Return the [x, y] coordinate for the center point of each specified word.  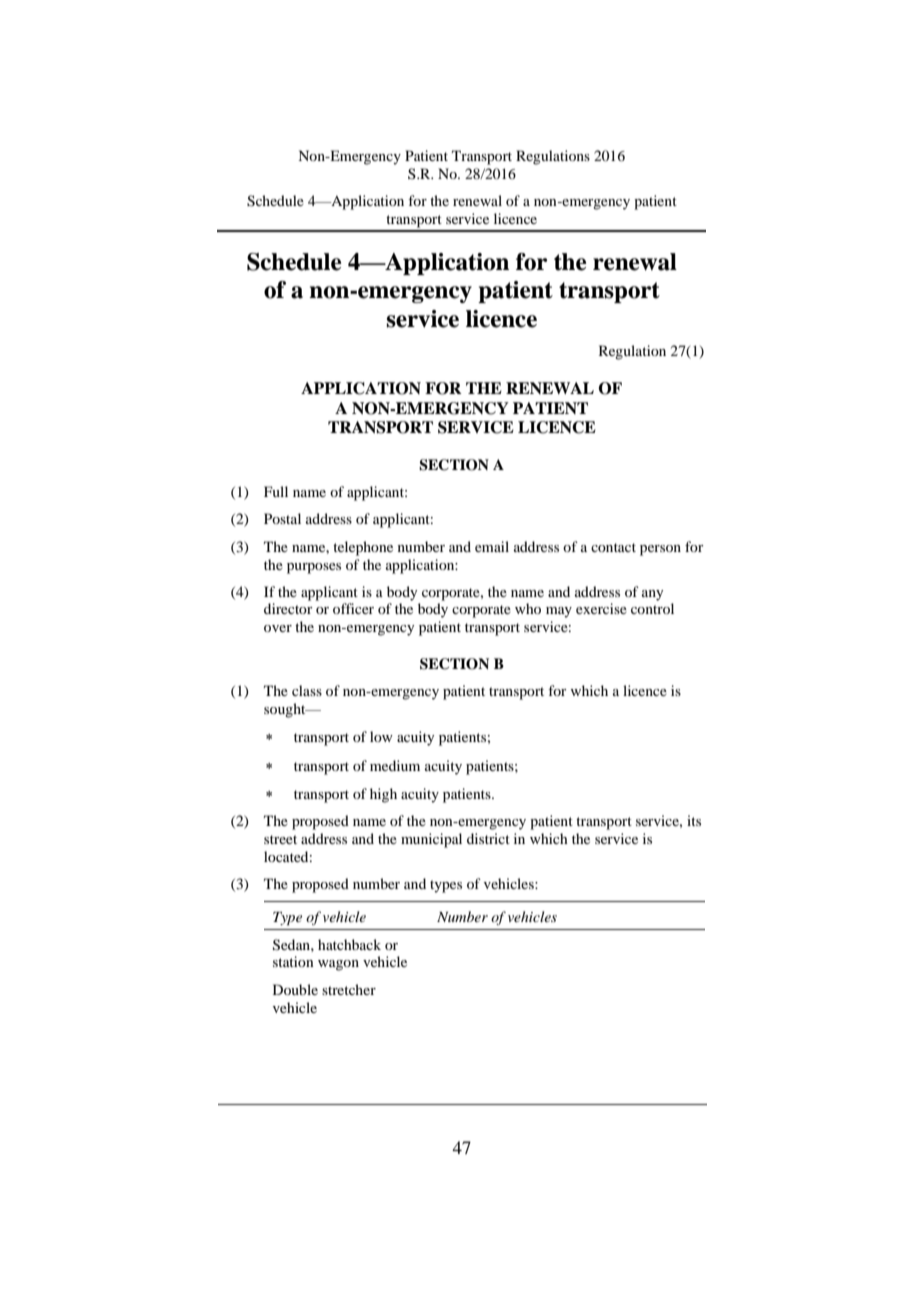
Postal [282, 518]
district [488, 838]
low [381, 736]
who [528, 608]
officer [353, 608]
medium [395, 765]
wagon [338, 965]
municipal [431, 840]
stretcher [349, 989]
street [280, 839]
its [694, 820]
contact [613, 547]
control [652, 608]
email [492, 546]
